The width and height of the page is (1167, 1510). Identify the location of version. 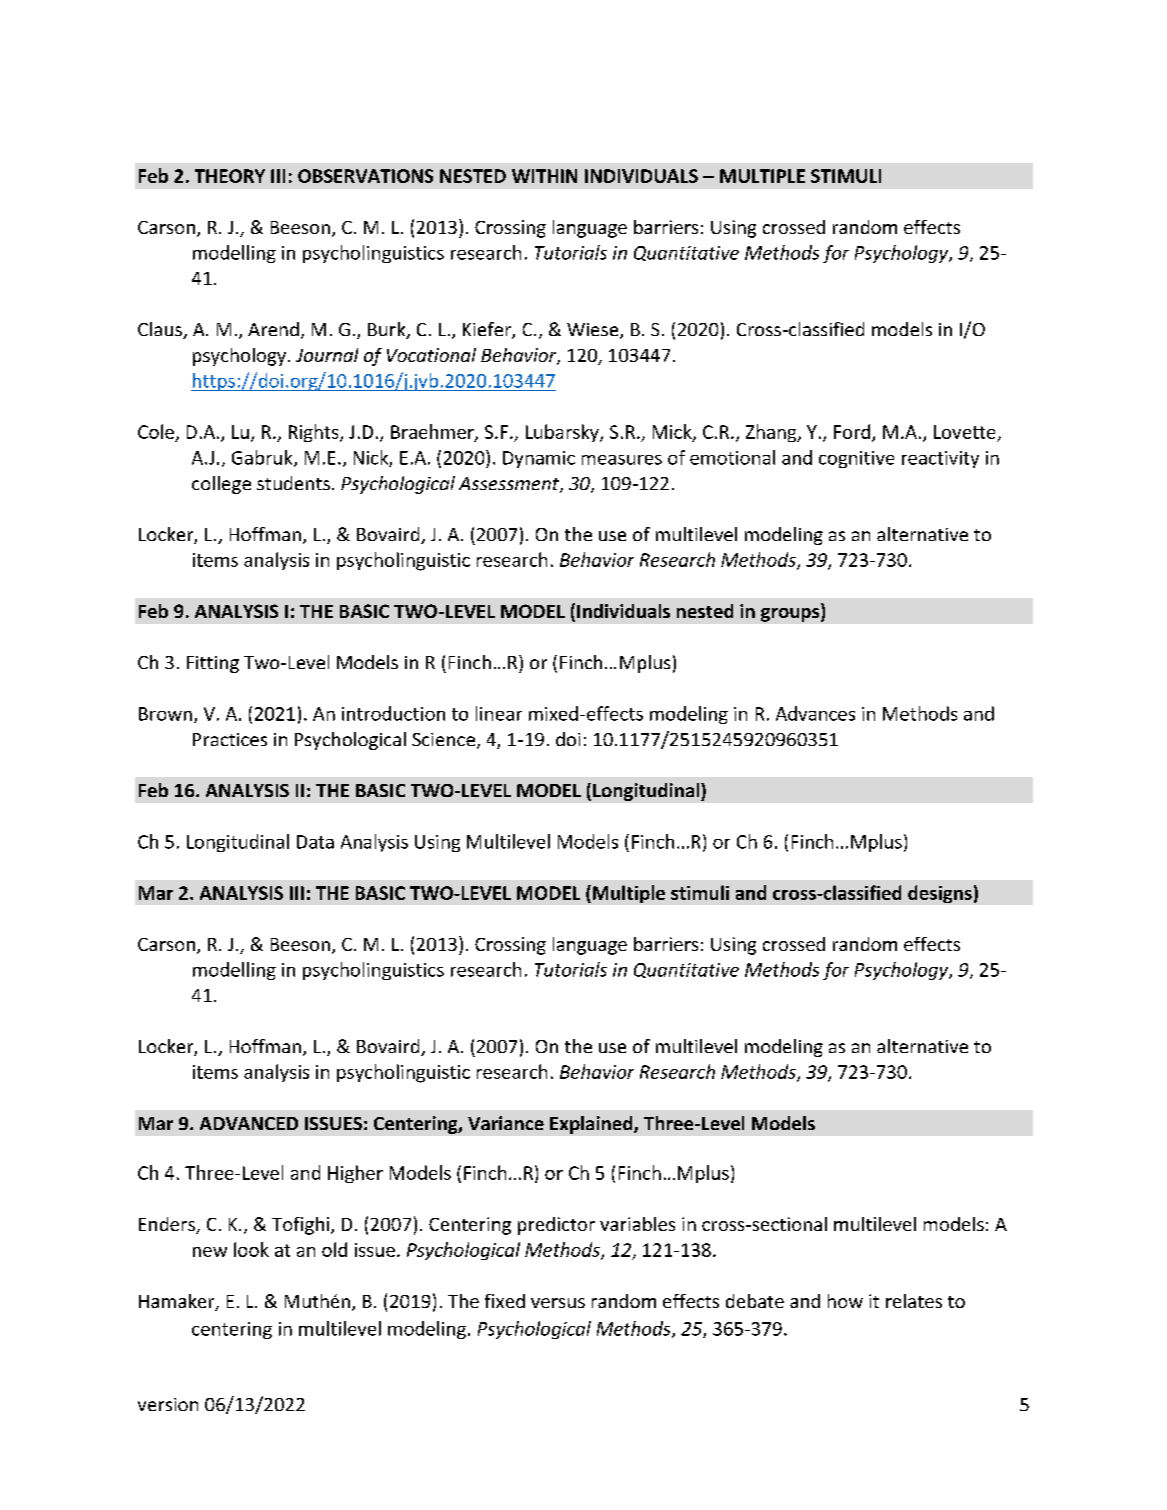
(168, 1404).
